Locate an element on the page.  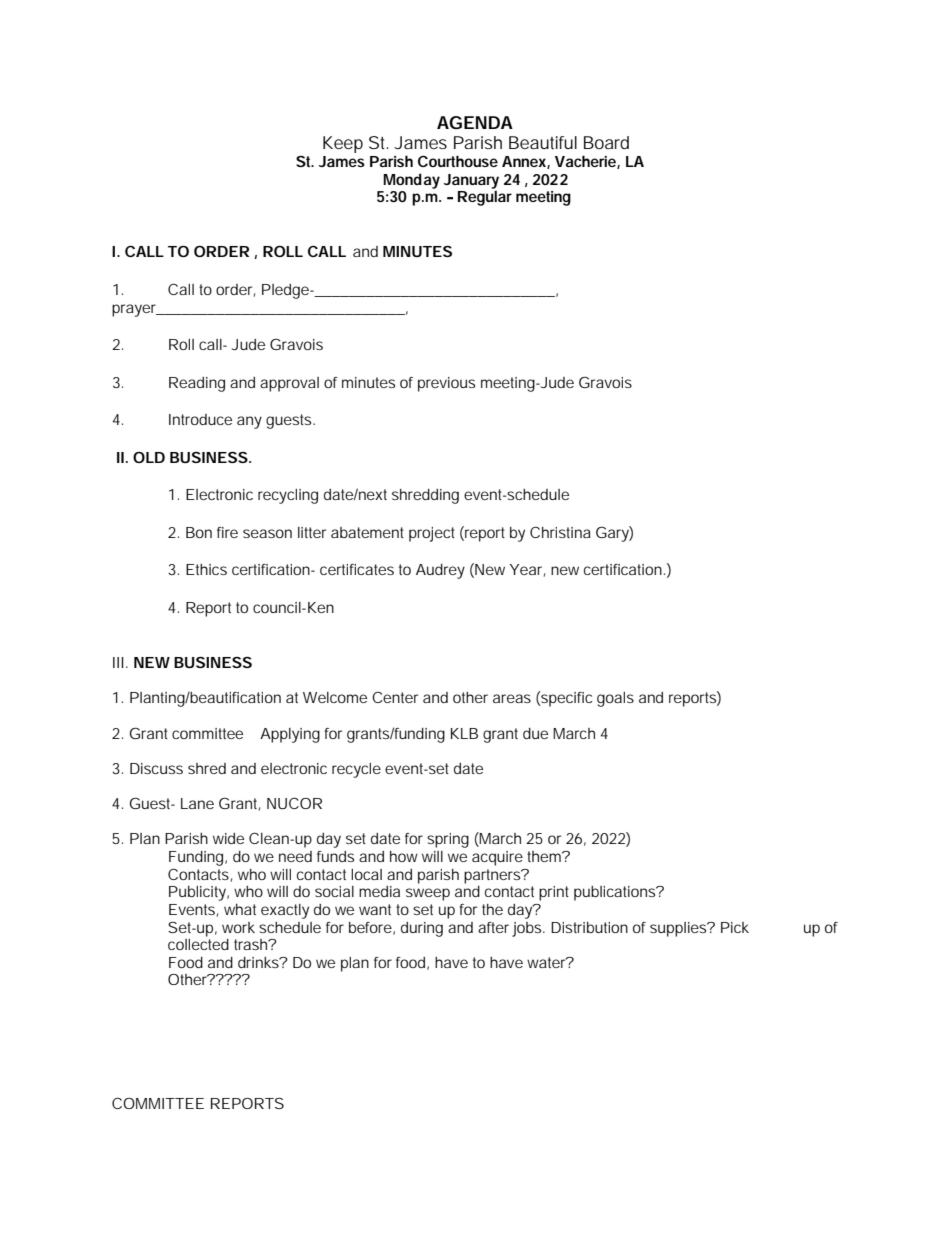
Board is located at coordinates (606, 142).
